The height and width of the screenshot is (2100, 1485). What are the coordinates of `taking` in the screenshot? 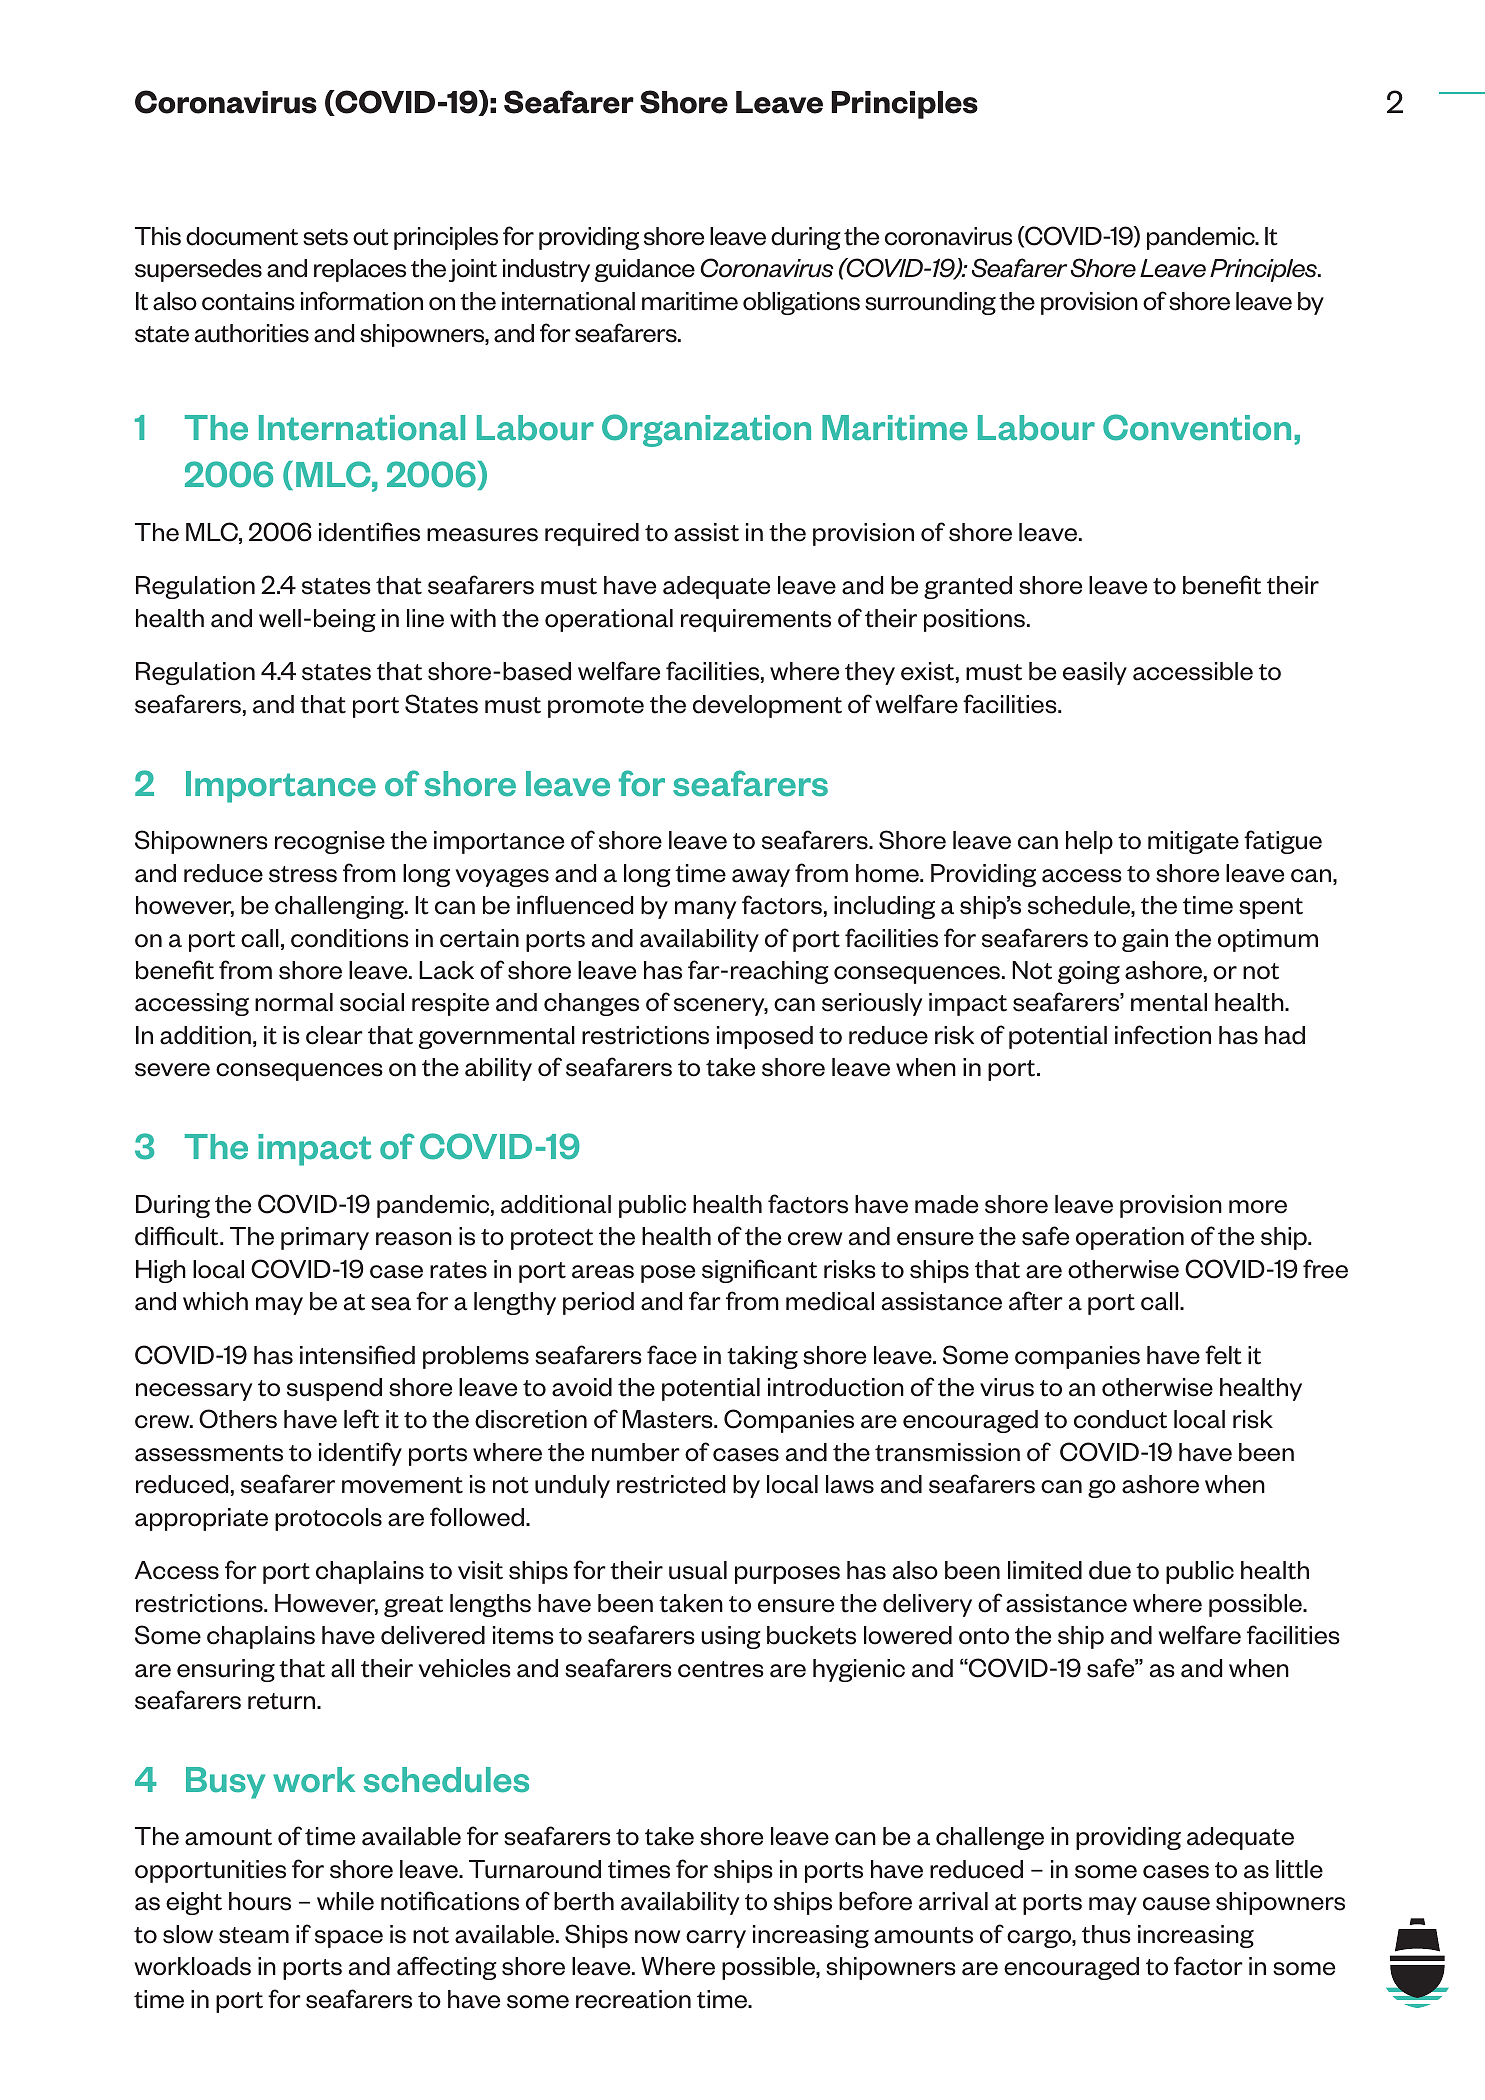 It's located at (762, 1357).
